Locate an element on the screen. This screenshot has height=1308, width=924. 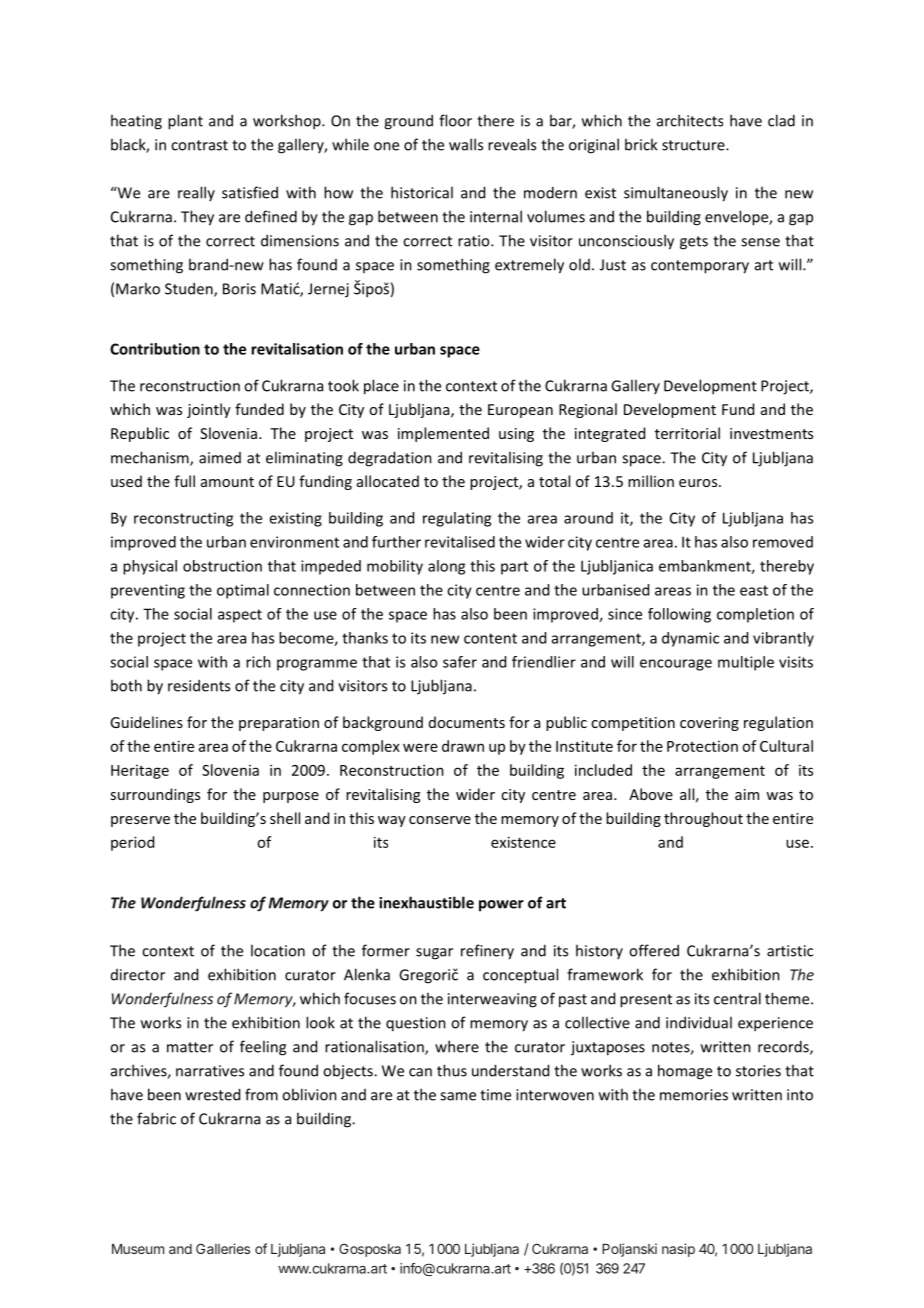
central is located at coordinates (737, 998).
